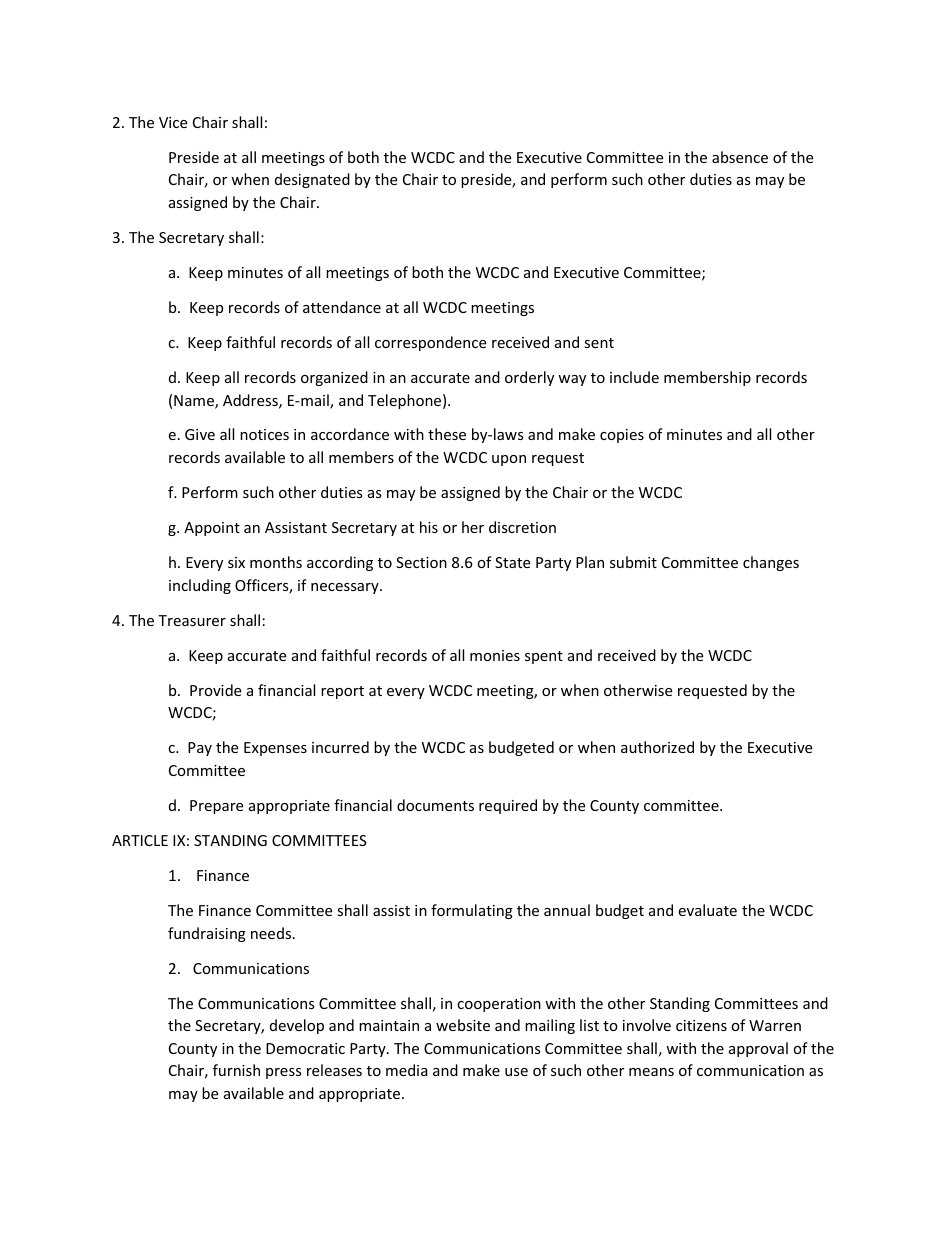 Image resolution: width=952 pixels, height=1233 pixels. What do you see at coordinates (195, 402) in the screenshot?
I see `Name` at bounding box center [195, 402].
